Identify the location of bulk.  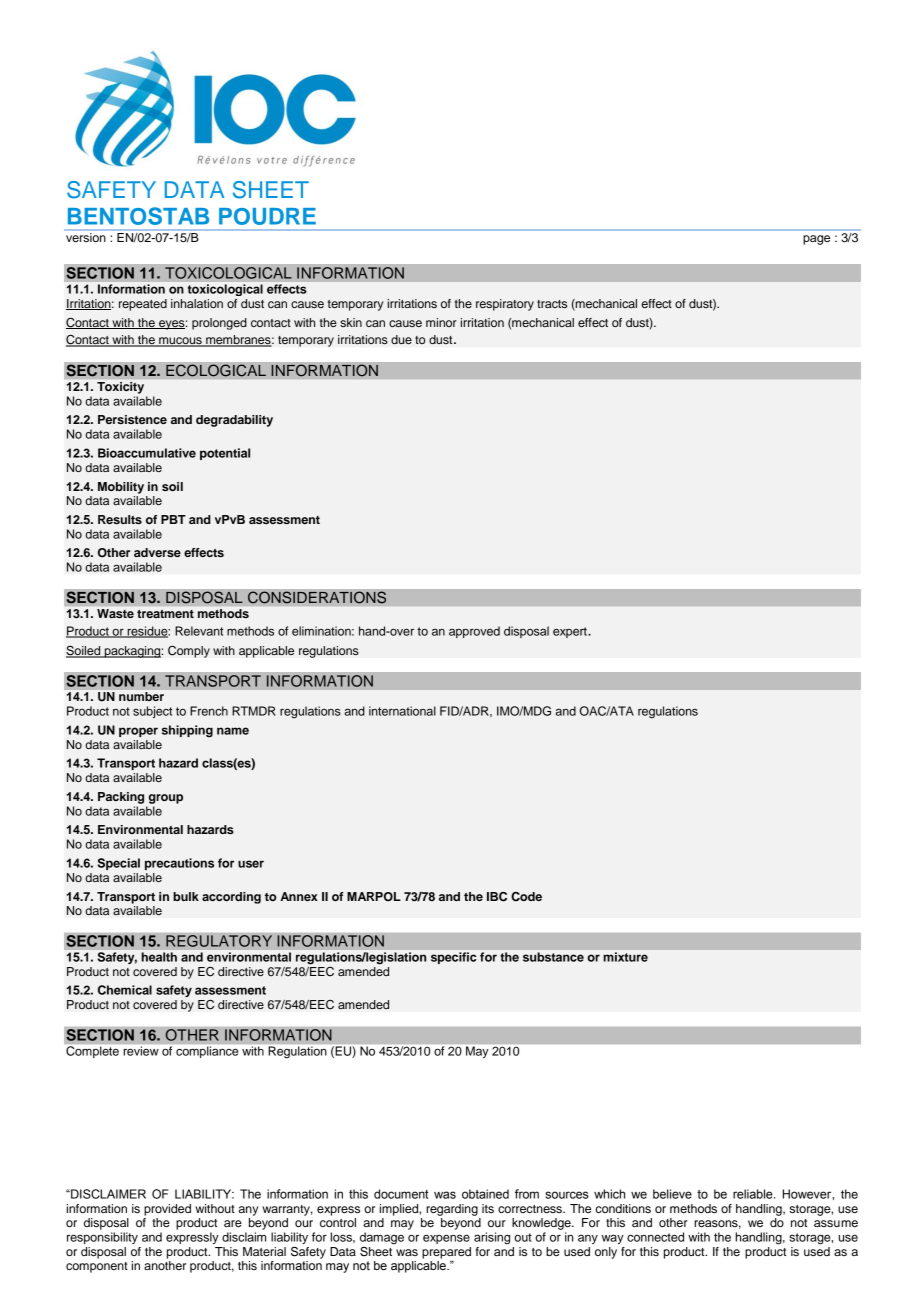
(186, 896).
